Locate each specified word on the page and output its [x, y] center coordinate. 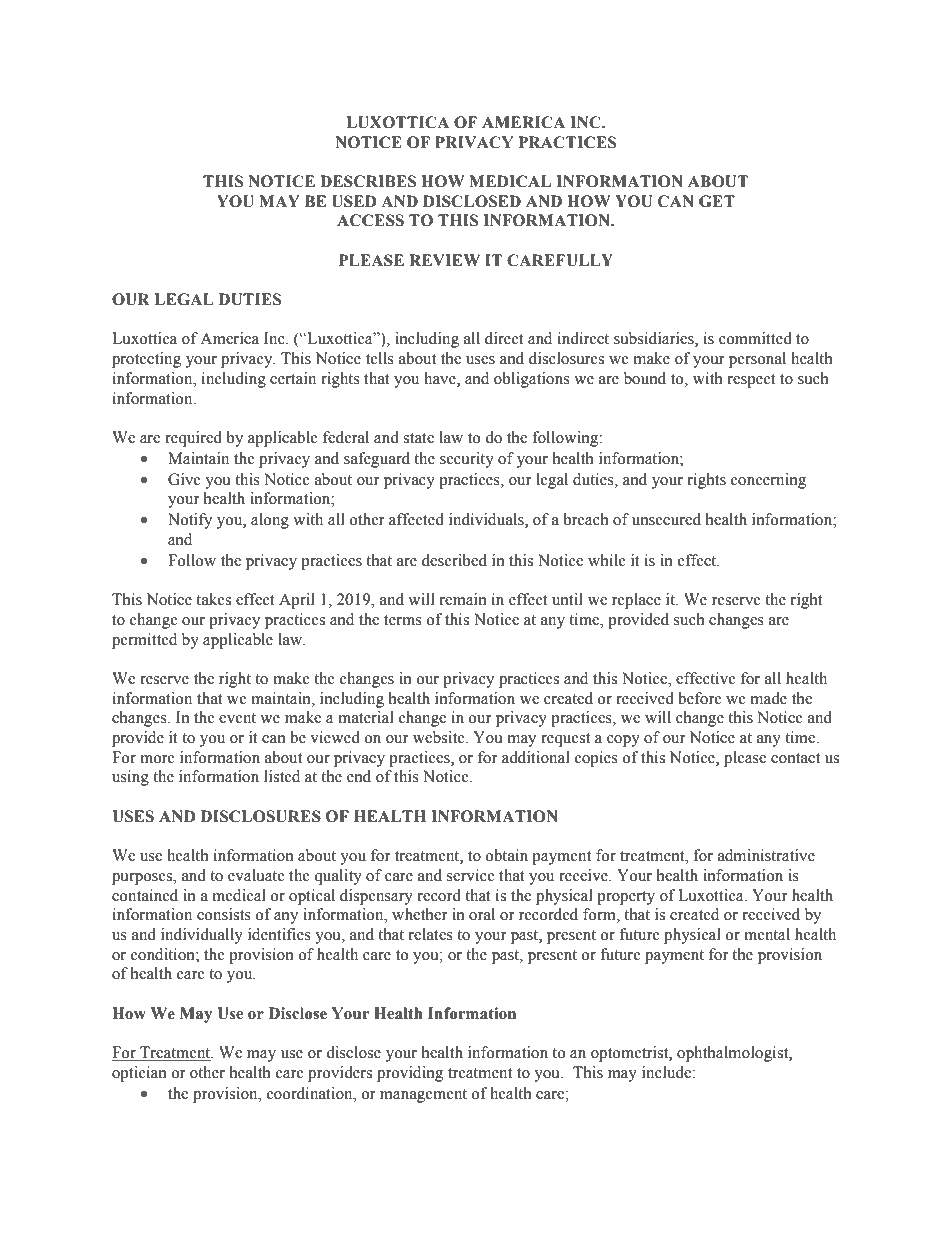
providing [410, 1074]
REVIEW [444, 260]
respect [752, 381]
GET [717, 201]
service [471, 875]
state [418, 438]
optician [139, 1074]
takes [213, 599]
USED [354, 201]
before [700, 698]
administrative [766, 855]
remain [463, 599]
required [193, 439]
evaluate [256, 875]
